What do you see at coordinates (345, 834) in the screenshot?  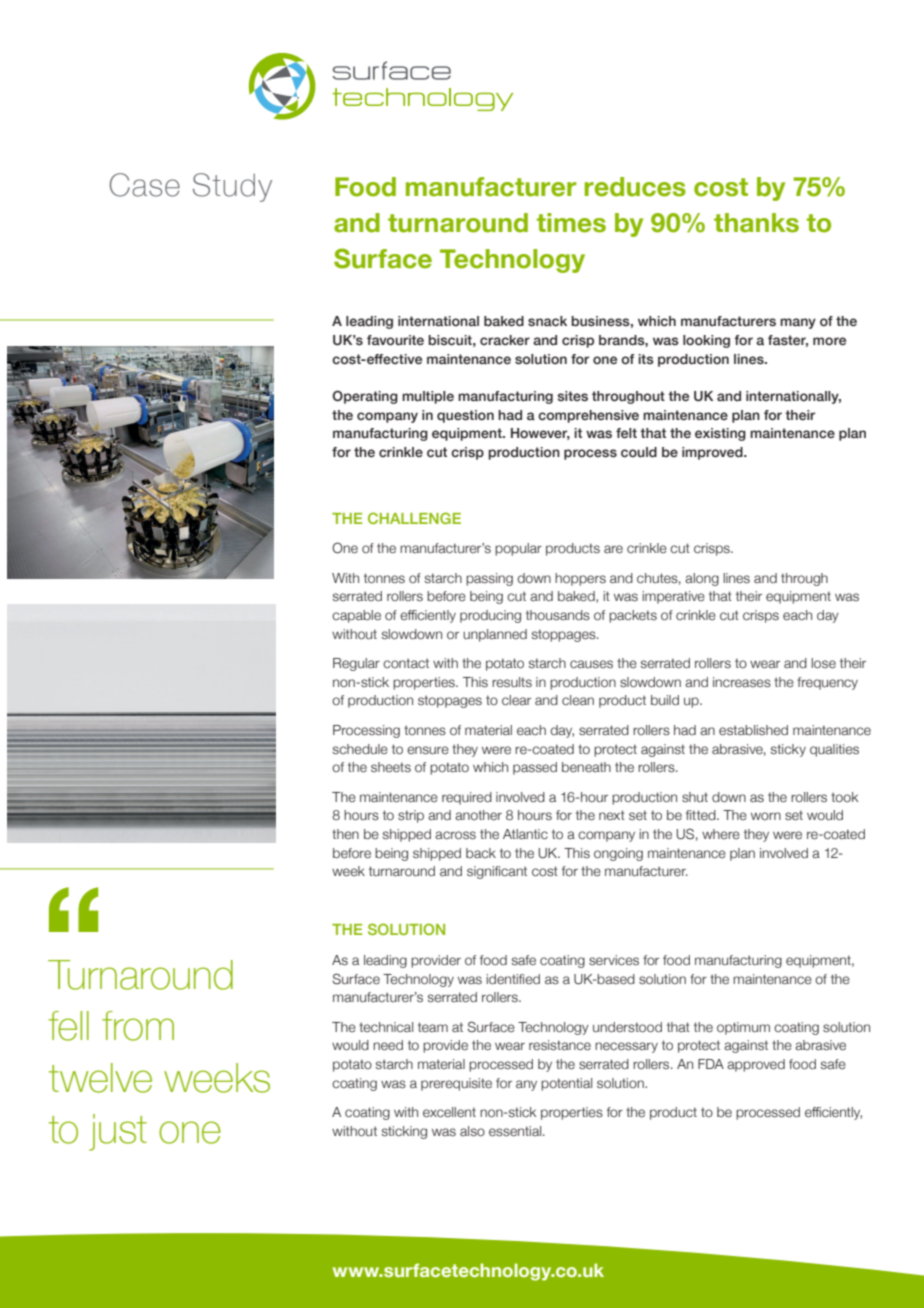 I see `then` at bounding box center [345, 834].
